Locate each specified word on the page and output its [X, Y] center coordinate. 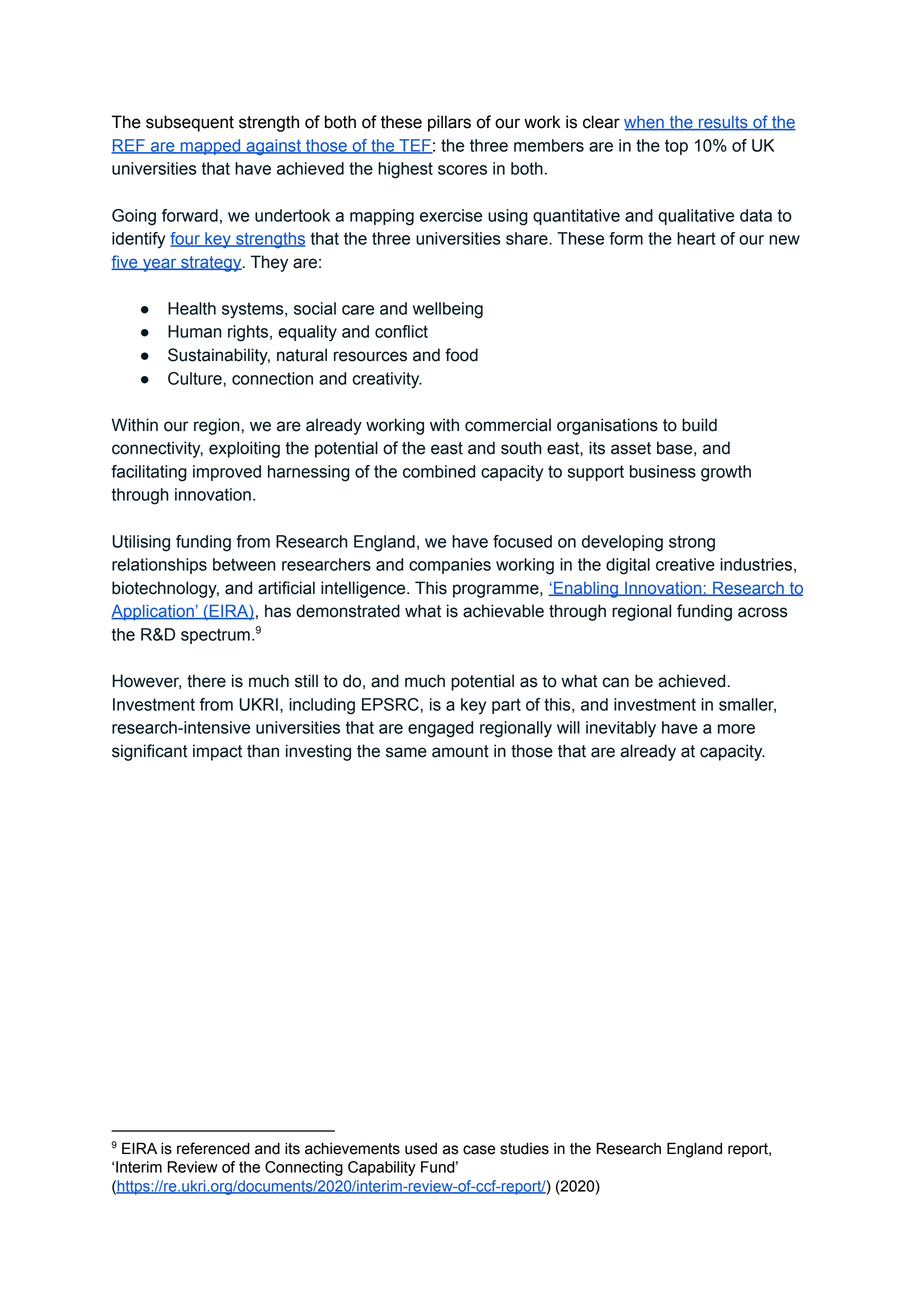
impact [217, 752]
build [699, 425]
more [736, 729]
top [676, 147]
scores [462, 170]
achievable [503, 611]
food [461, 355]
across [763, 612]
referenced [213, 1148]
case [479, 1150]
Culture [196, 378]
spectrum [215, 636]
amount [460, 751]
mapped [210, 147]
